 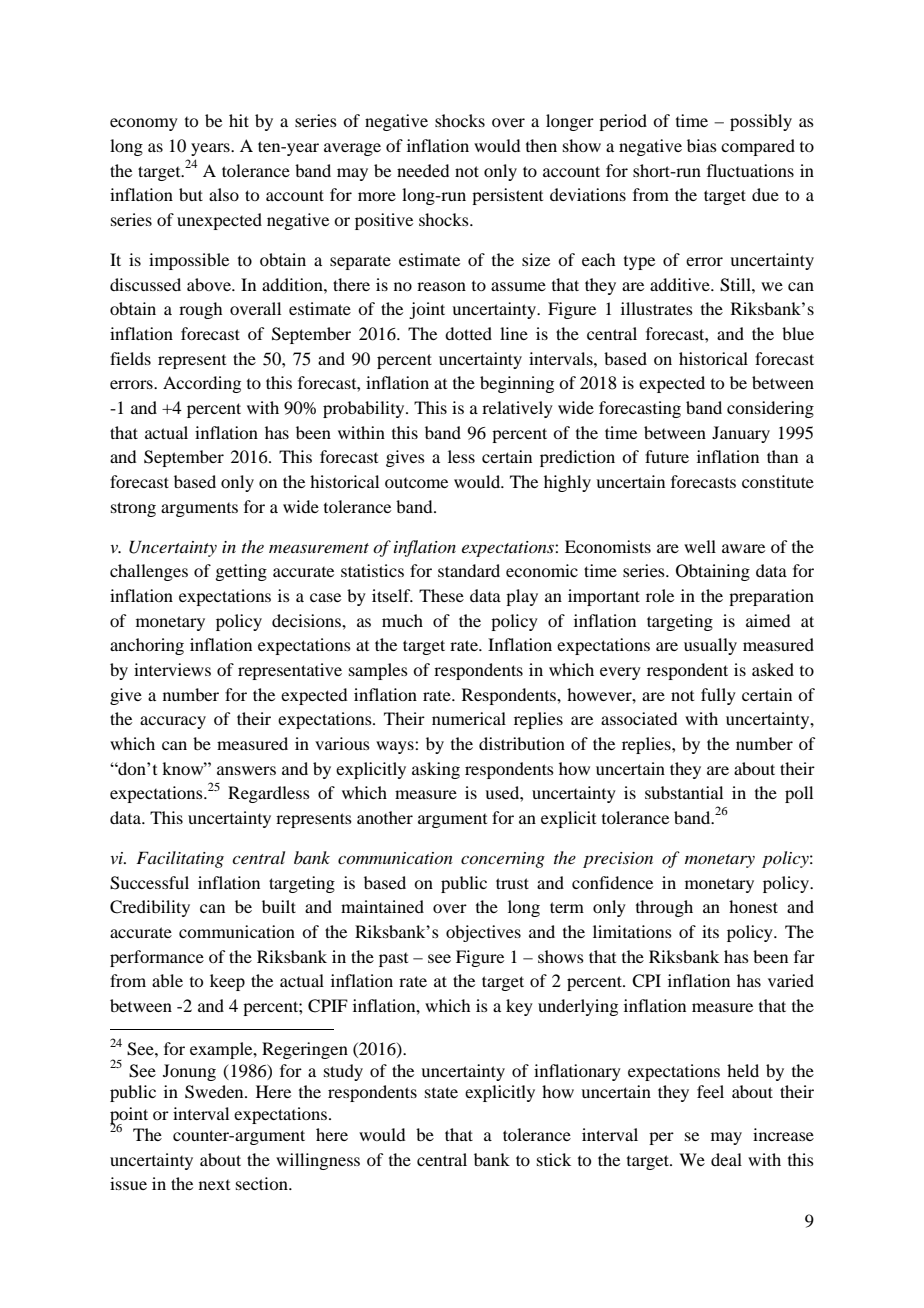 I want to click on much, so click(x=402, y=620).
